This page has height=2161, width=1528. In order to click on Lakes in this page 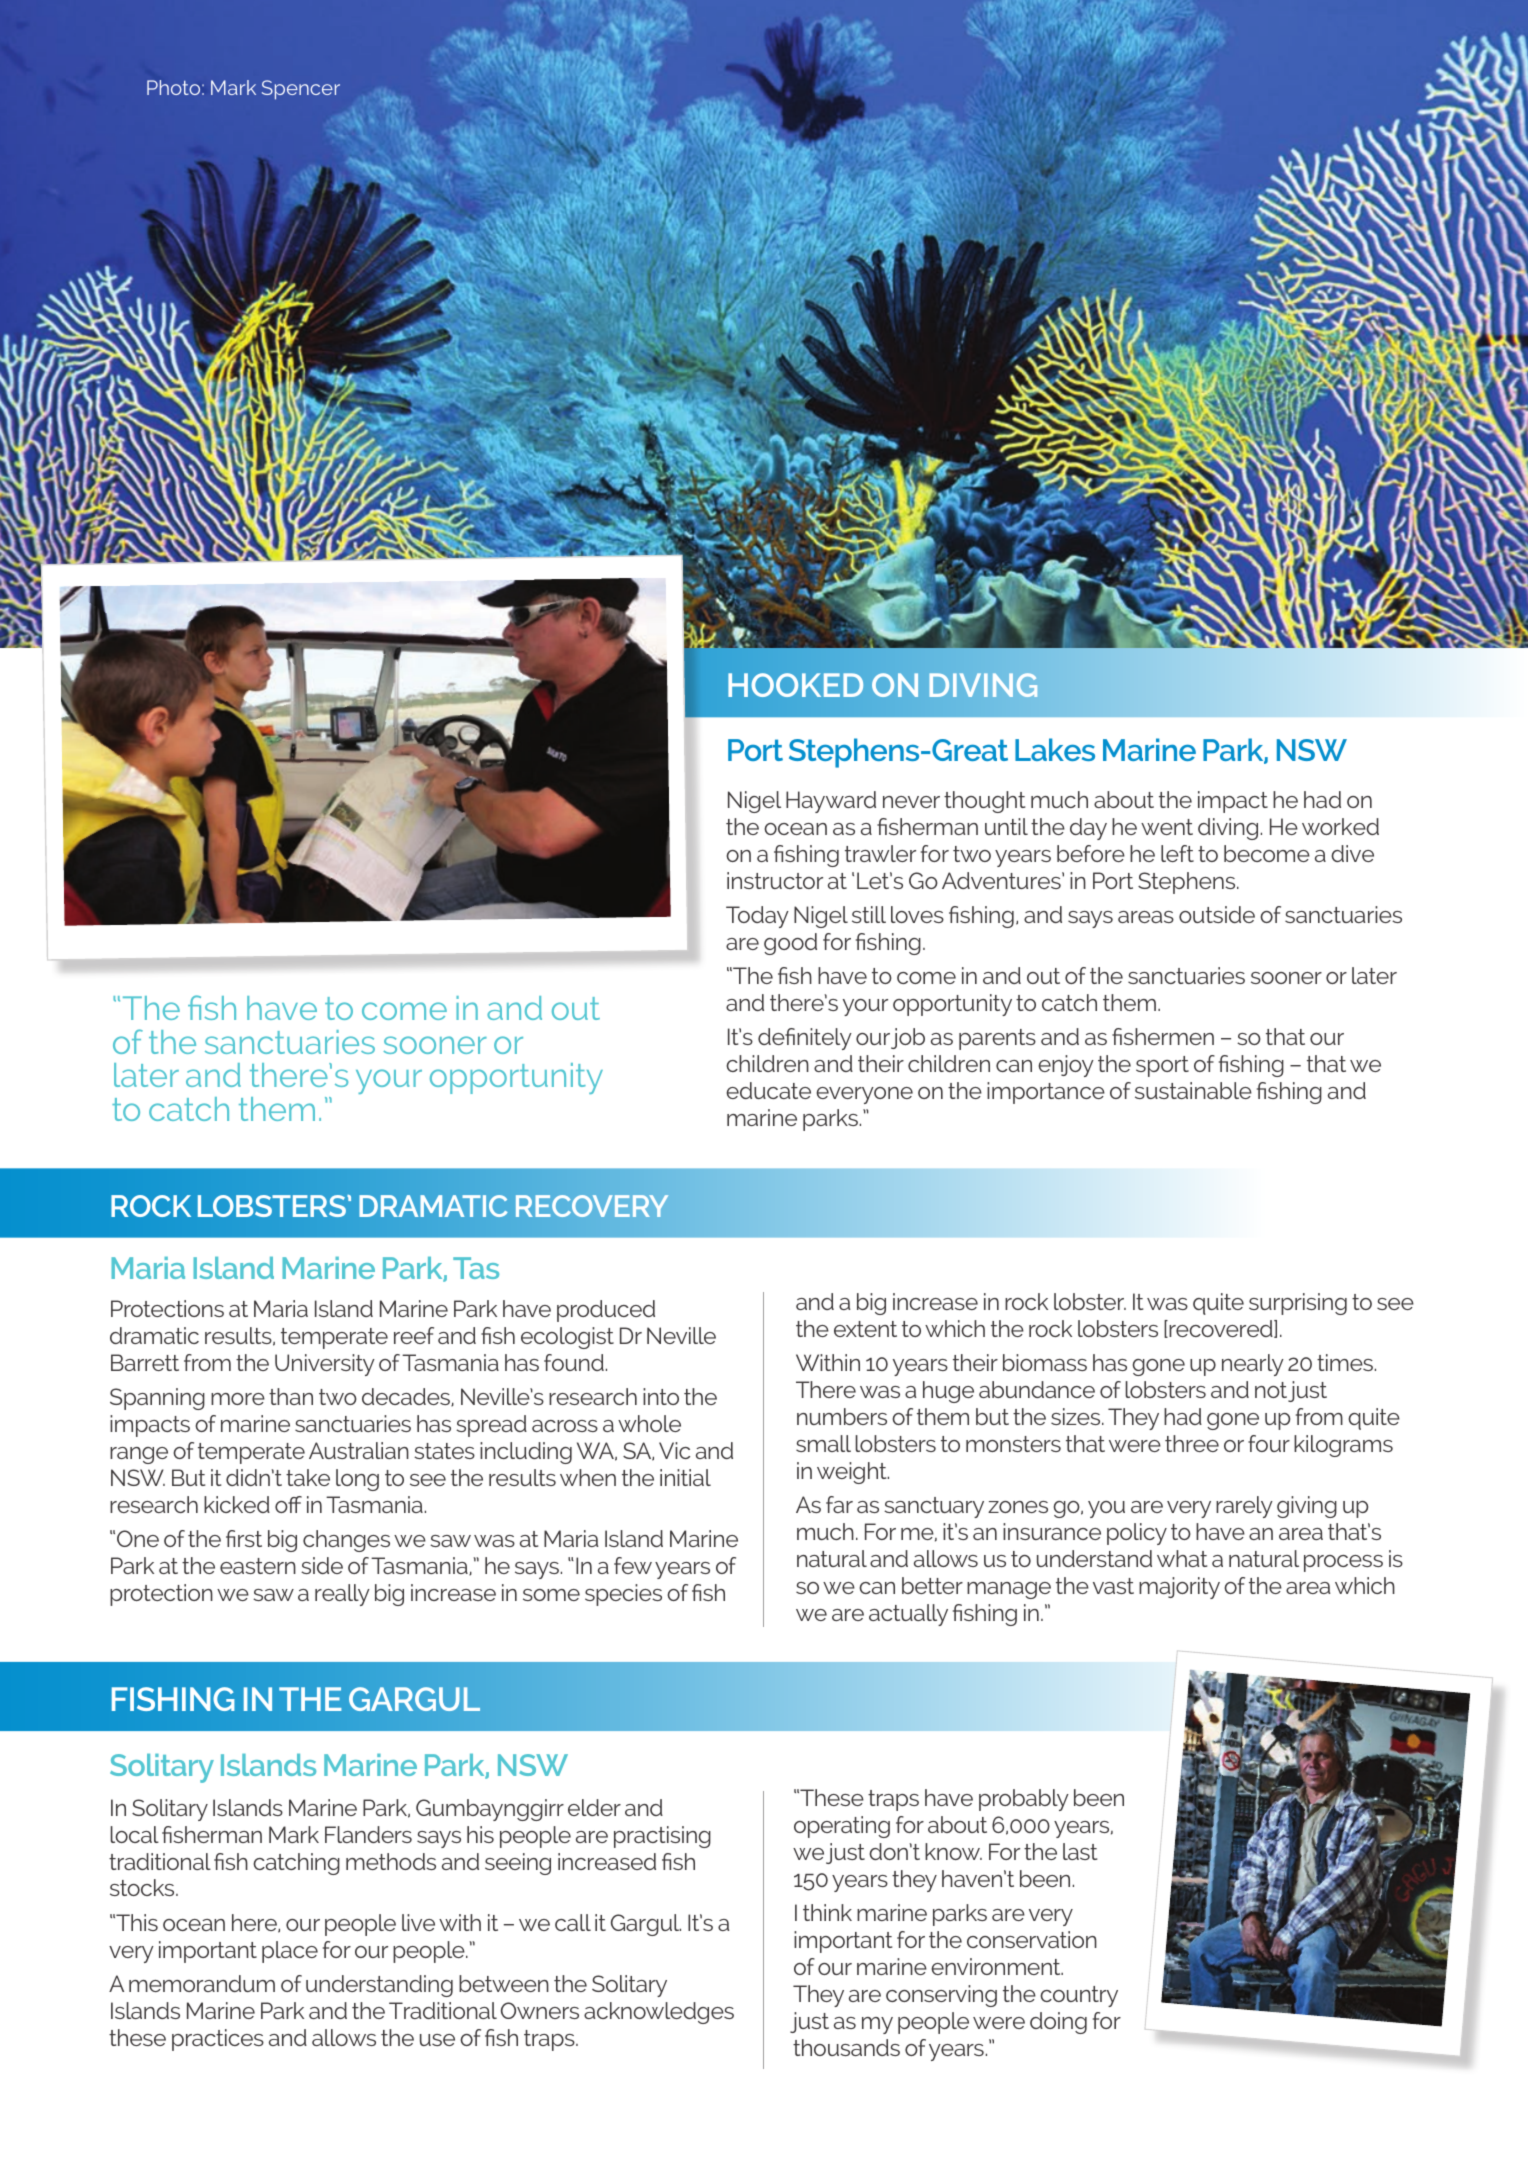, I will do `click(1055, 749)`.
